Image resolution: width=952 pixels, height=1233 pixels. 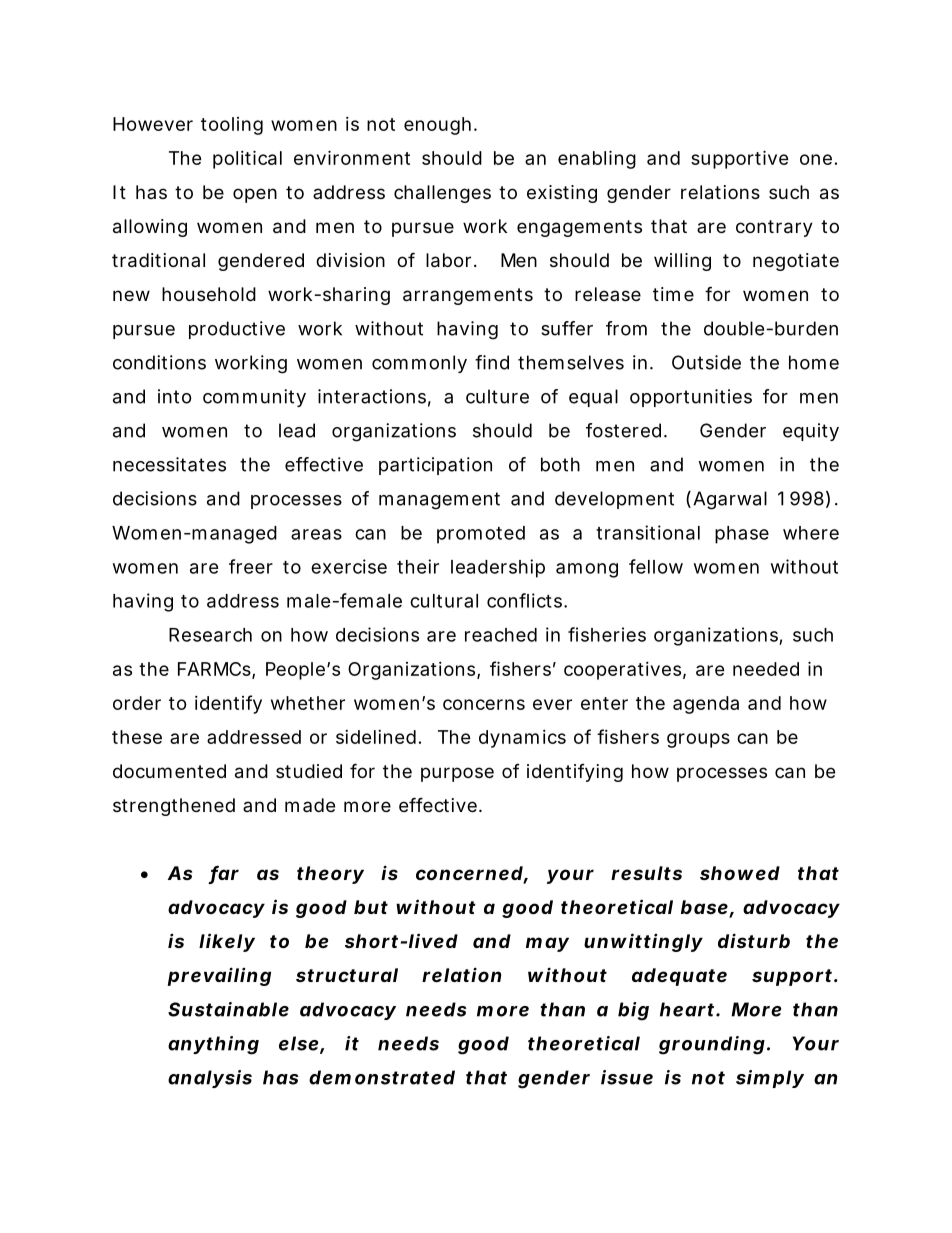 What do you see at coordinates (457, 774) in the page?
I see `purpose` at bounding box center [457, 774].
